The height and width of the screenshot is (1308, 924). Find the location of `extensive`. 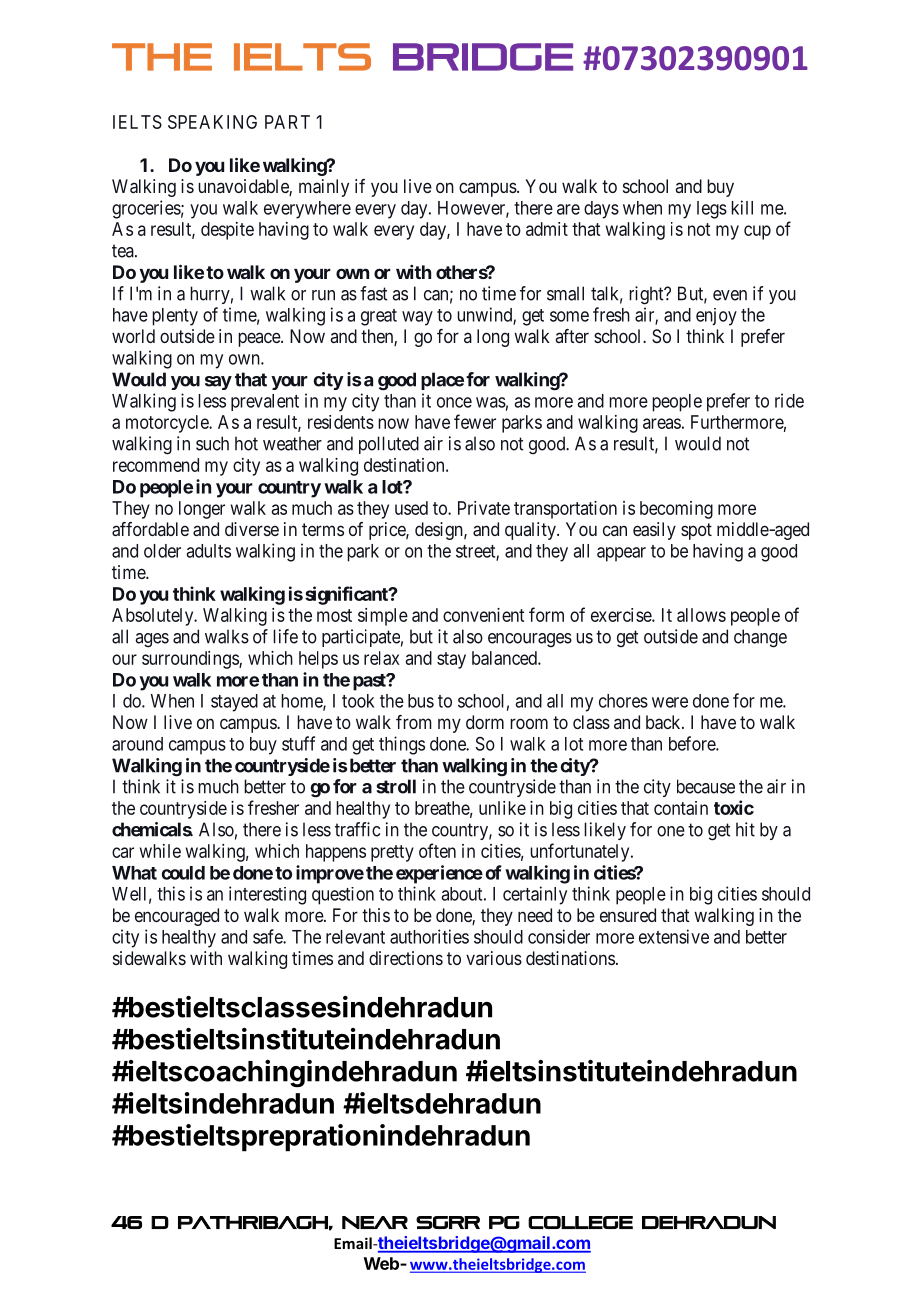

extensive is located at coordinates (674, 936).
